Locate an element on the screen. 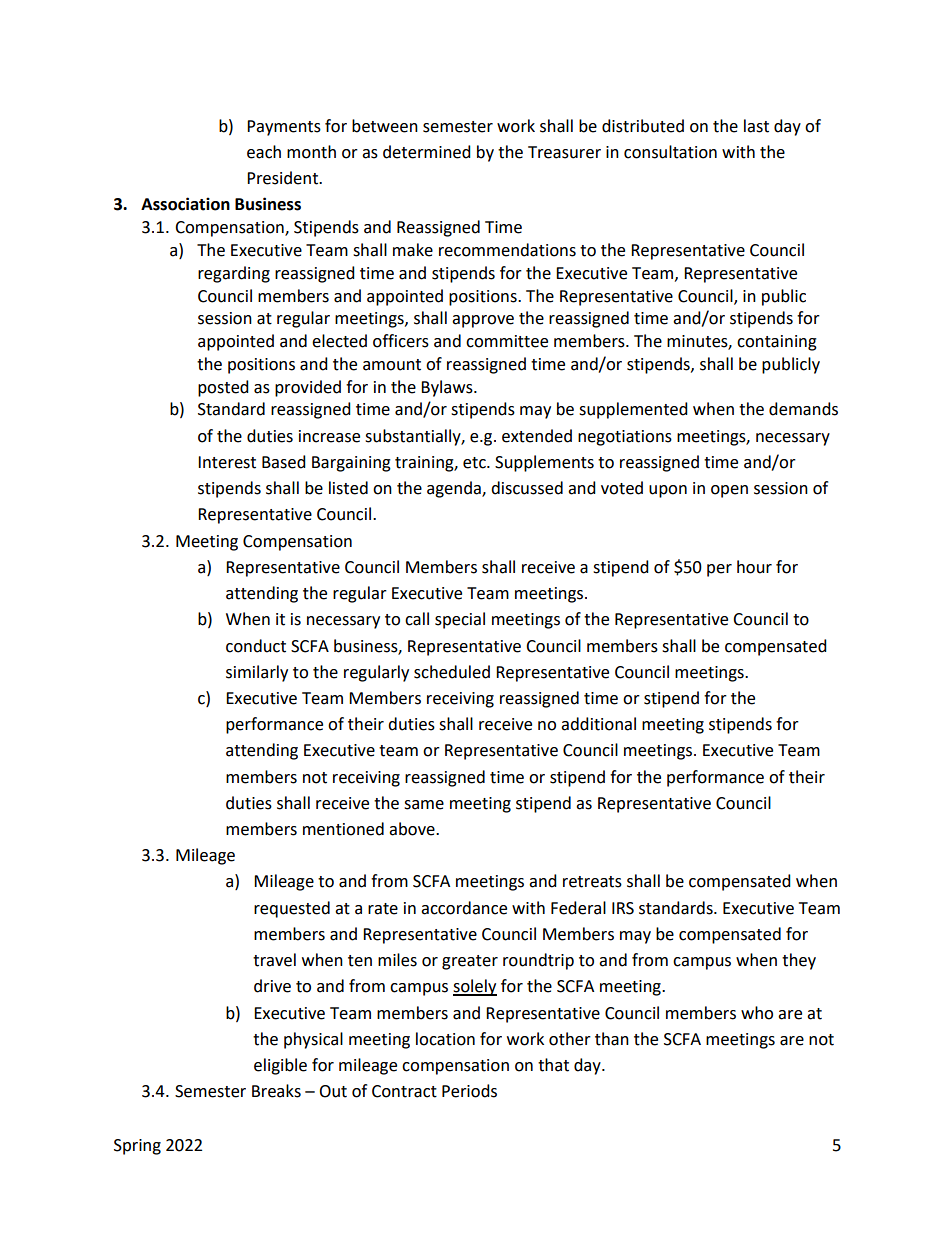  mentioned is located at coordinates (343, 829).
